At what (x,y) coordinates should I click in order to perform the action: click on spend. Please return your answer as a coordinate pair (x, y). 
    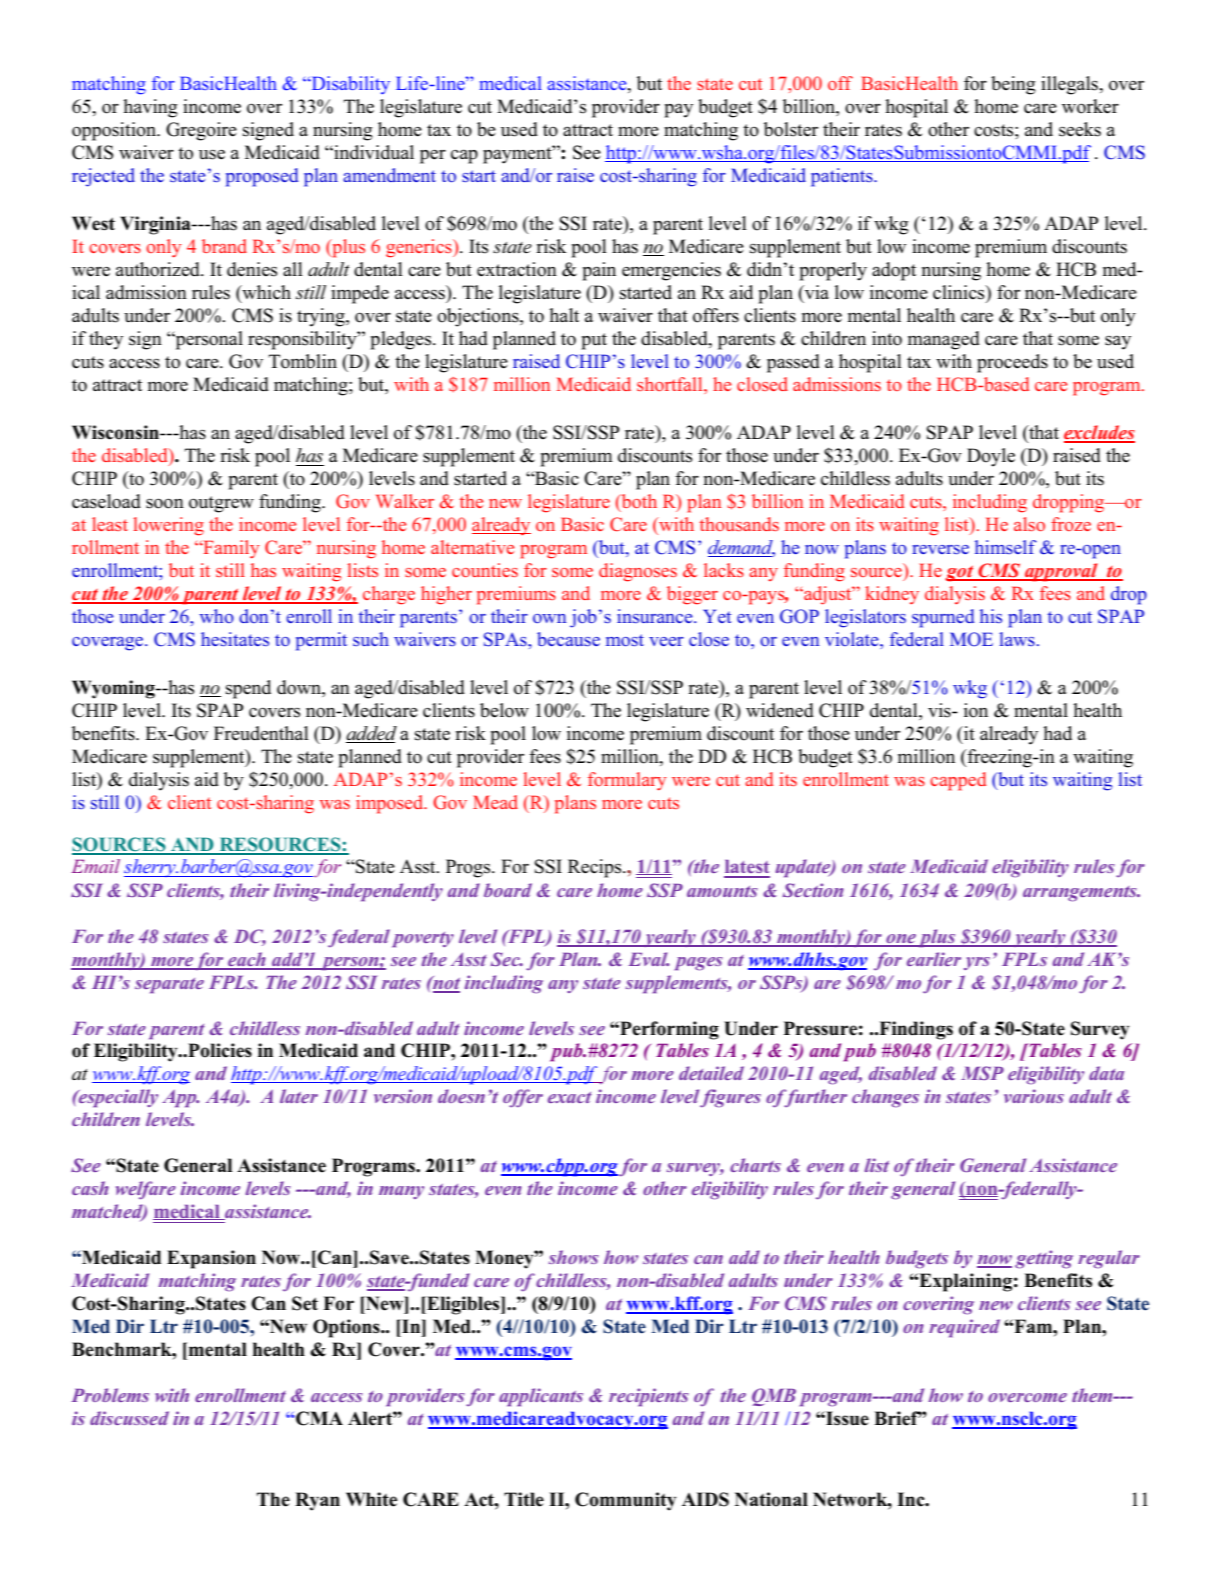
    Looking at the image, I should click on (248, 689).
